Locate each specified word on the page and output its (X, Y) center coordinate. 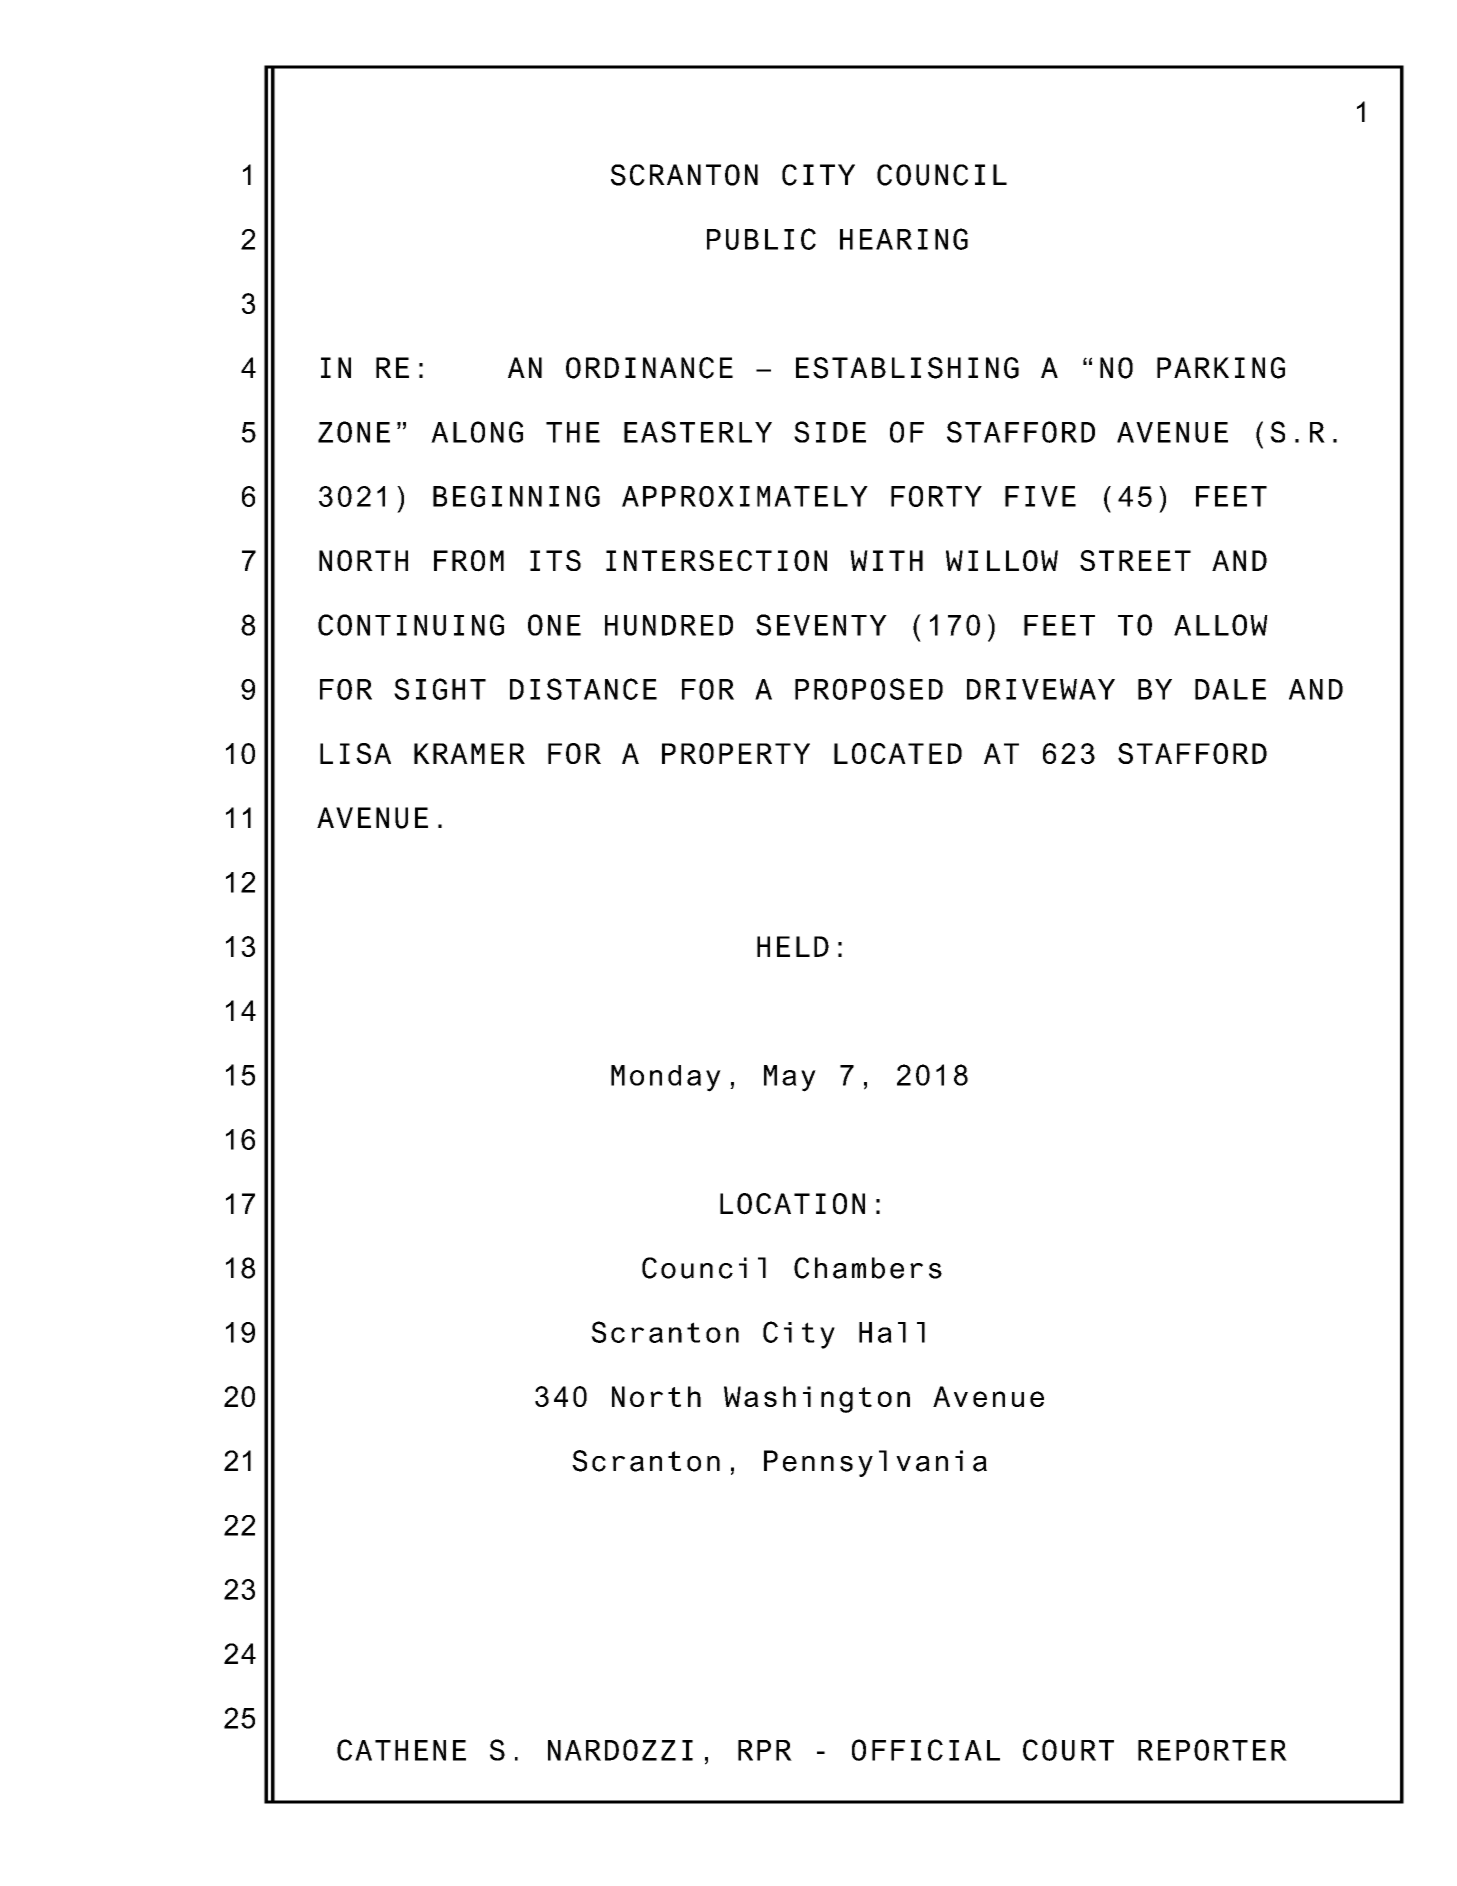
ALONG (477, 432)
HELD (793, 946)
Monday (666, 1078)
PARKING (1221, 368)
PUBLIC (761, 239)
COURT (1068, 1750)
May (790, 1078)
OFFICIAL (926, 1750)
